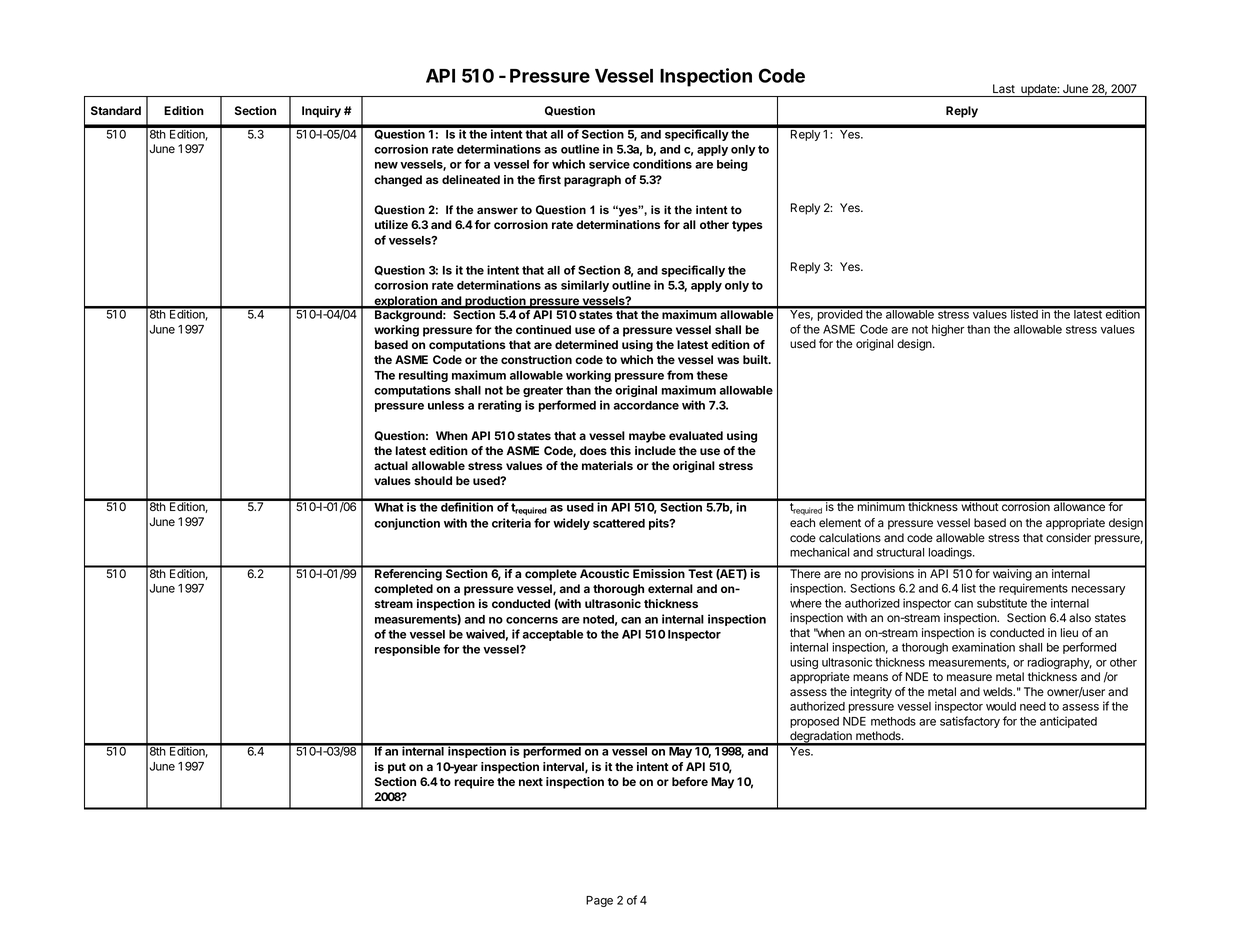  I want to click on determined, so click(586, 344).
